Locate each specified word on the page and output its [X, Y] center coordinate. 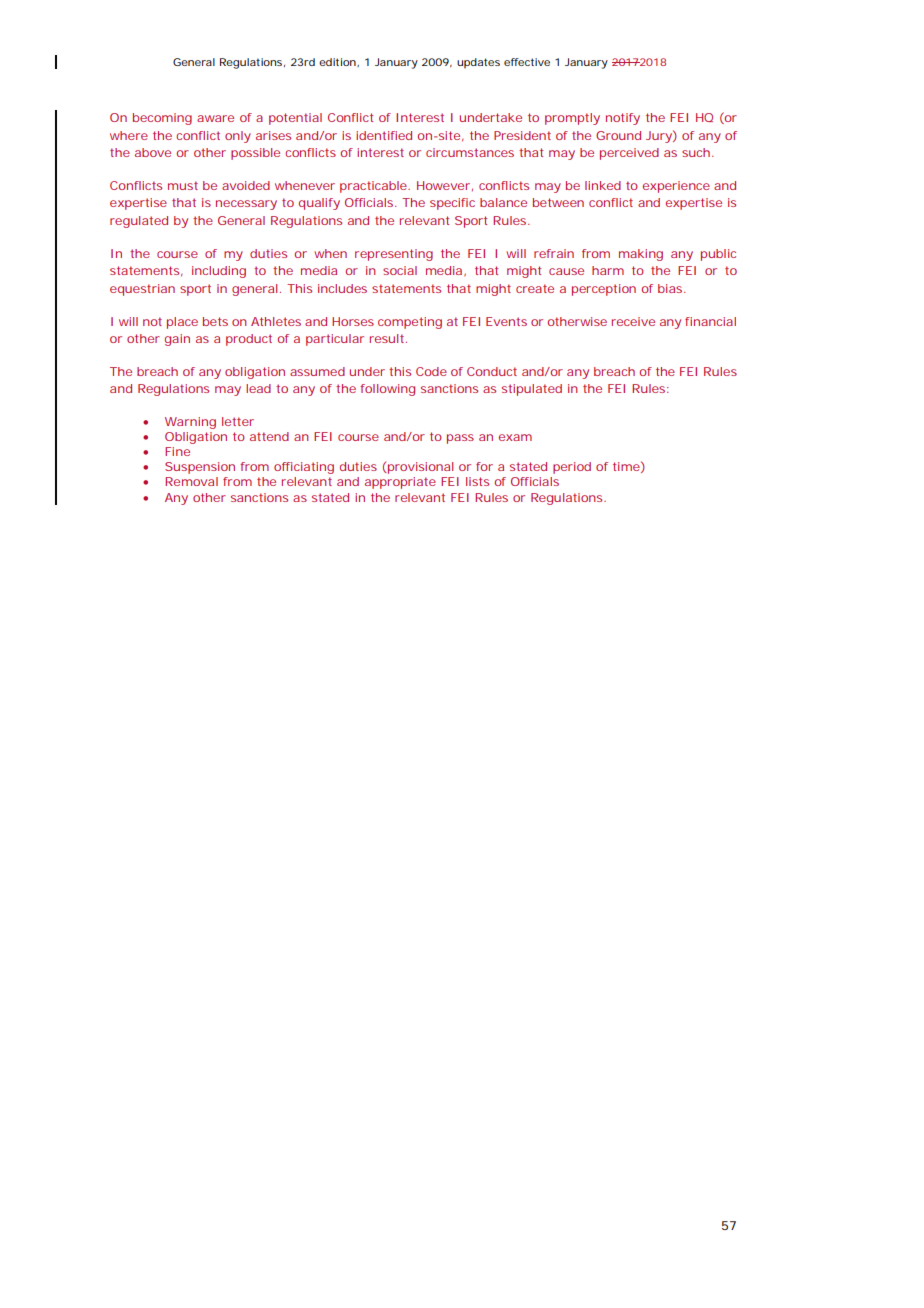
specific [452, 204]
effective [527, 62]
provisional [419, 468]
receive [633, 321]
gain [177, 340]
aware [215, 118]
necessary [246, 205]
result [388, 338]
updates [478, 63]
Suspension [200, 468]
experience [676, 187]
